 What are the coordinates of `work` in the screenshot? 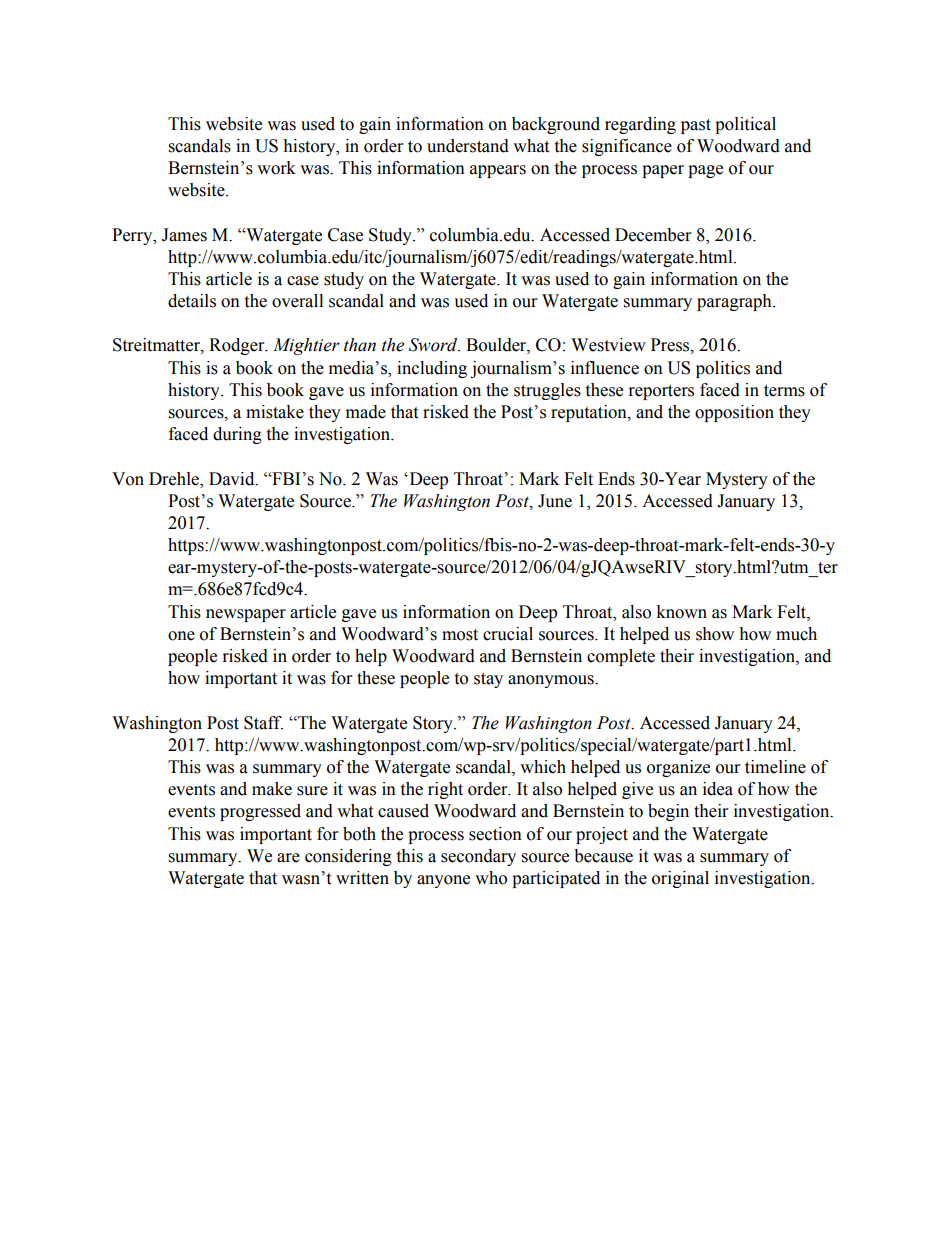 It's located at (276, 168).
